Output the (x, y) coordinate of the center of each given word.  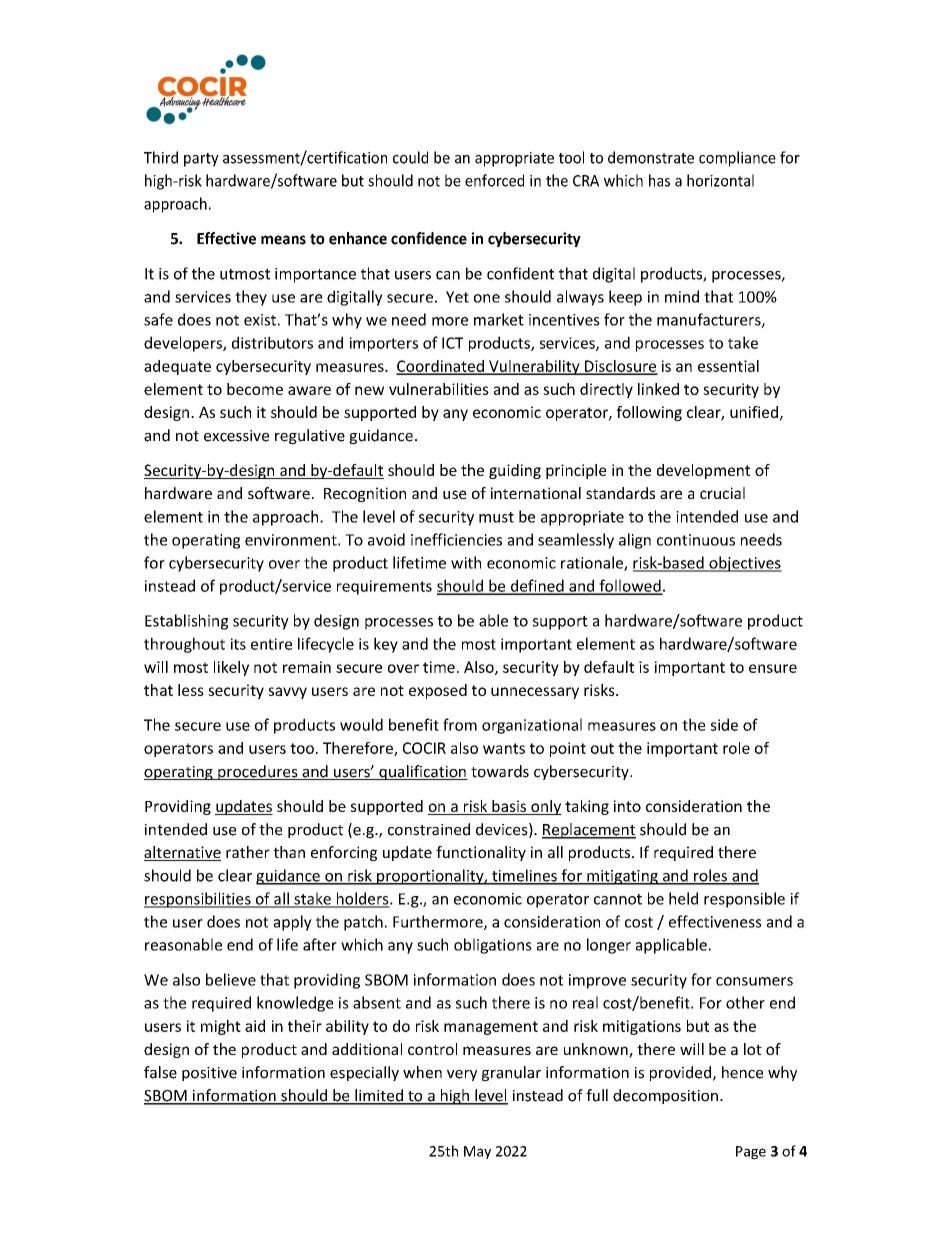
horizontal (720, 180)
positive (209, 1074)
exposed (438, 691)
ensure (773, 668)
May (477, 1152)
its (238, 644)
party (201, 160)
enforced (494, 180)
